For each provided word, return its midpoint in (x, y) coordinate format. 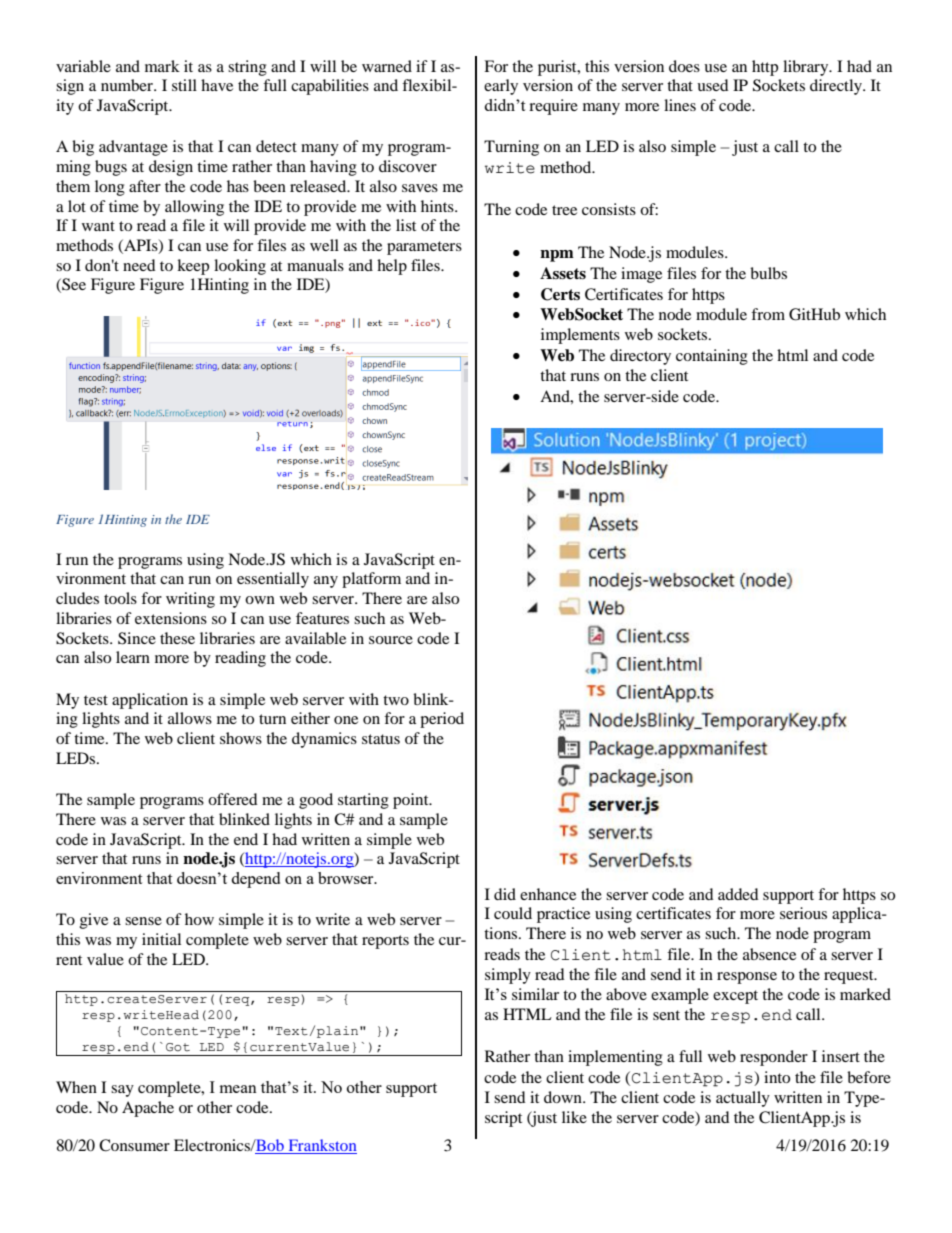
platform (371, 580)
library (807, 68)
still (184, 85)
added (738, 894)
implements (580, 336)
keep (193, 267)
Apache (148, 1109)
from (768, 314)
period (442, 720)
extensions (171, 618)
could (513, 913)
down (564, 1097)
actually (743, 1099)
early (501, 87)
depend (255, 880)
